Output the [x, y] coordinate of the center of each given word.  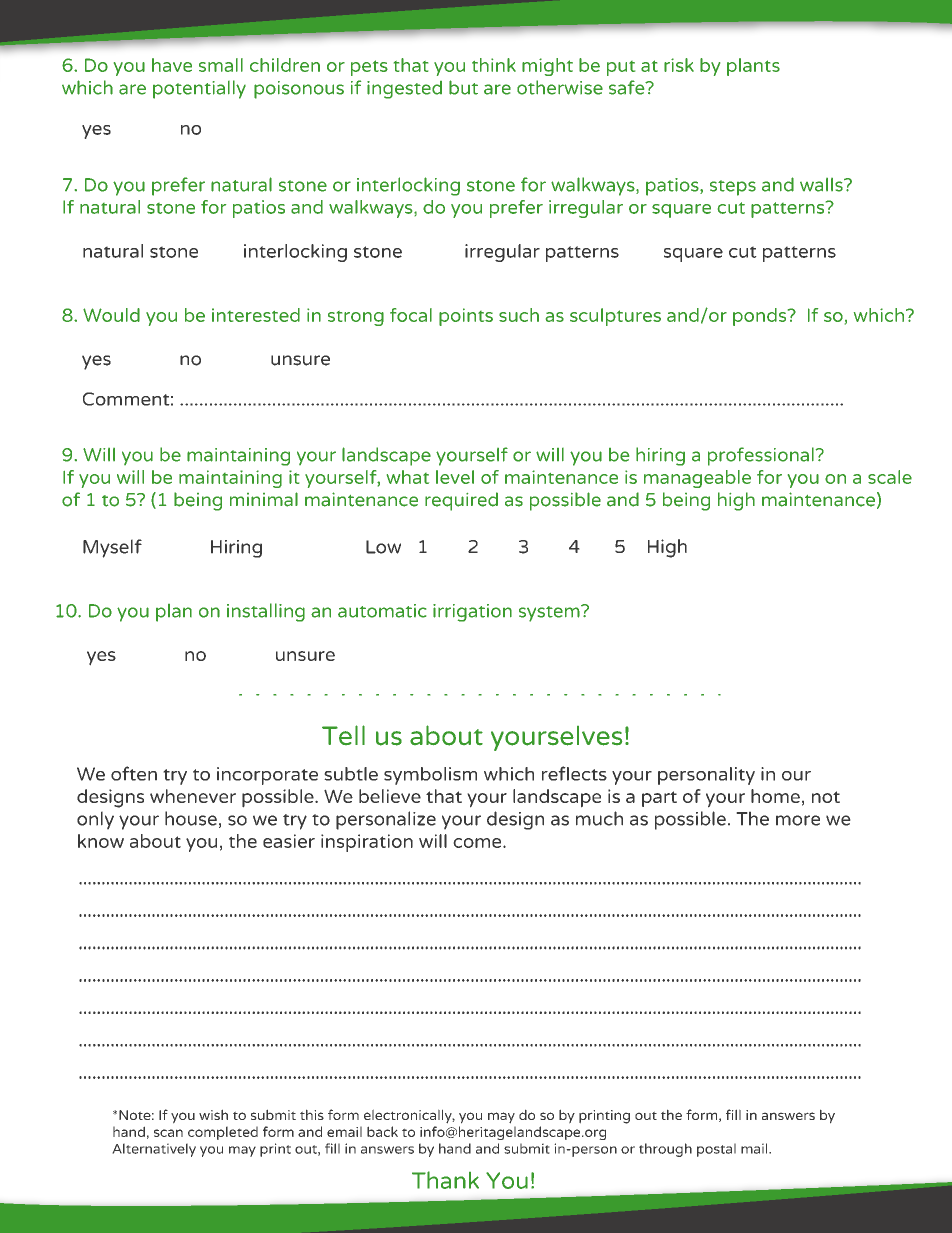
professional [761, 456]
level [455, 477]
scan [168, 1133]
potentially [199, 89]
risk [679, 65]
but [463, 87]
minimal [264, 499]
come [478, 843]
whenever [193, 796]
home [775, 796]
